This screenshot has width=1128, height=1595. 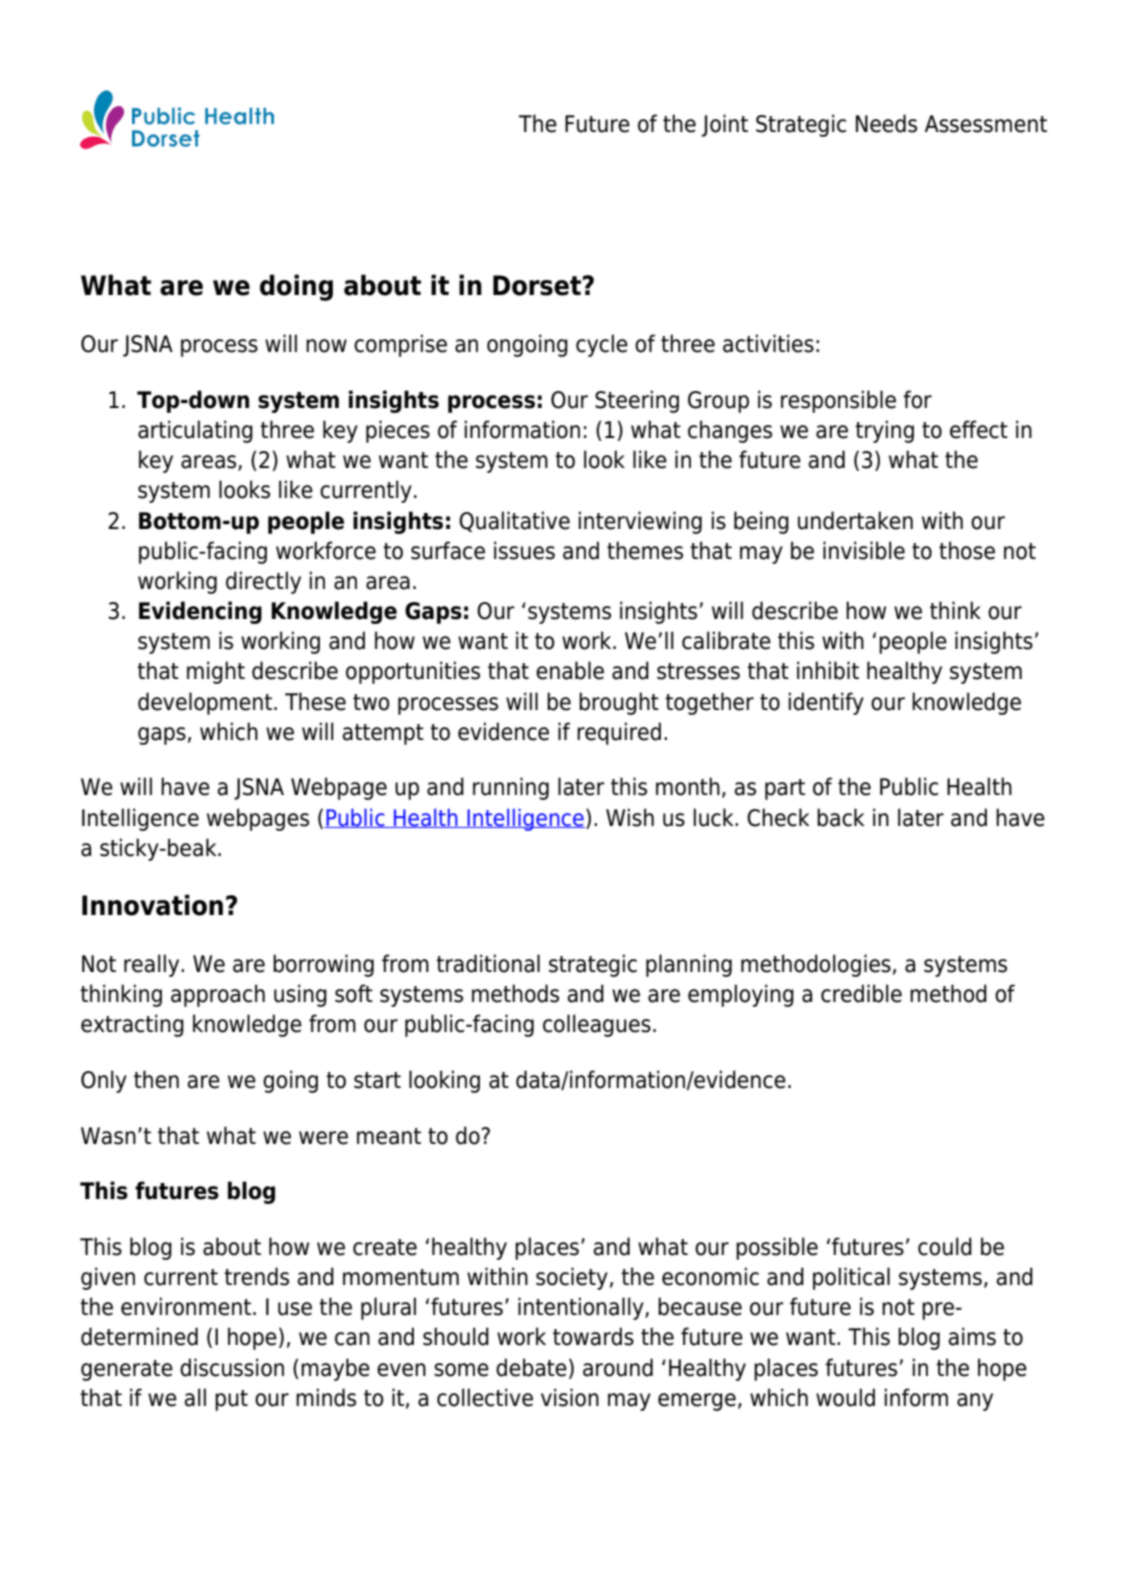 I want to click on Needs, so click(x=886, y=123).
